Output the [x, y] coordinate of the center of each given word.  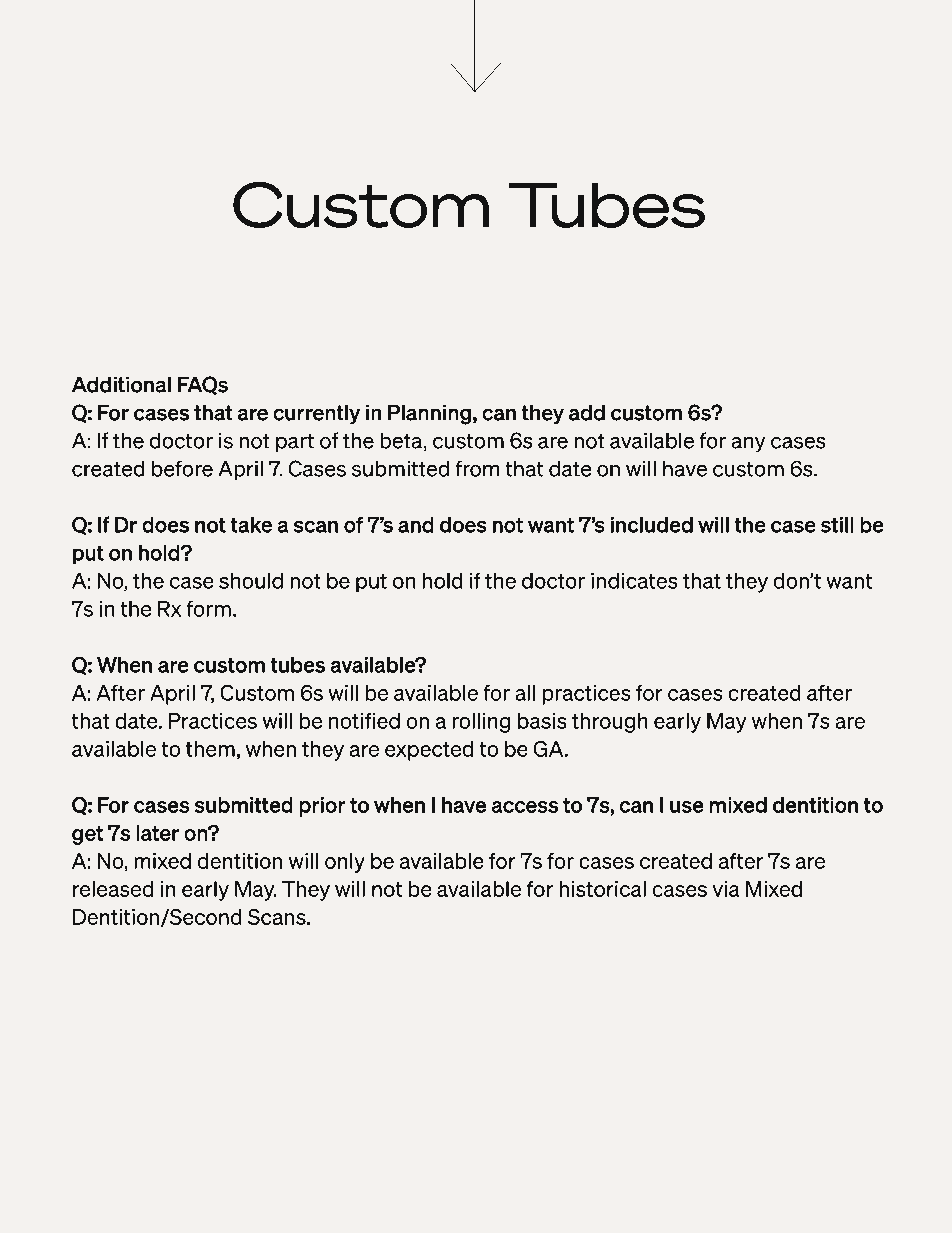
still [837, 525]
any [748, 444]
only [345, 863]
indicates [634, 581]
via [726, 889]
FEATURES [562, 150]
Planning [429, 414]
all [525, 693]
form [208, 608]
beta [402, 441]
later [157, 833]
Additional [121, 384]
